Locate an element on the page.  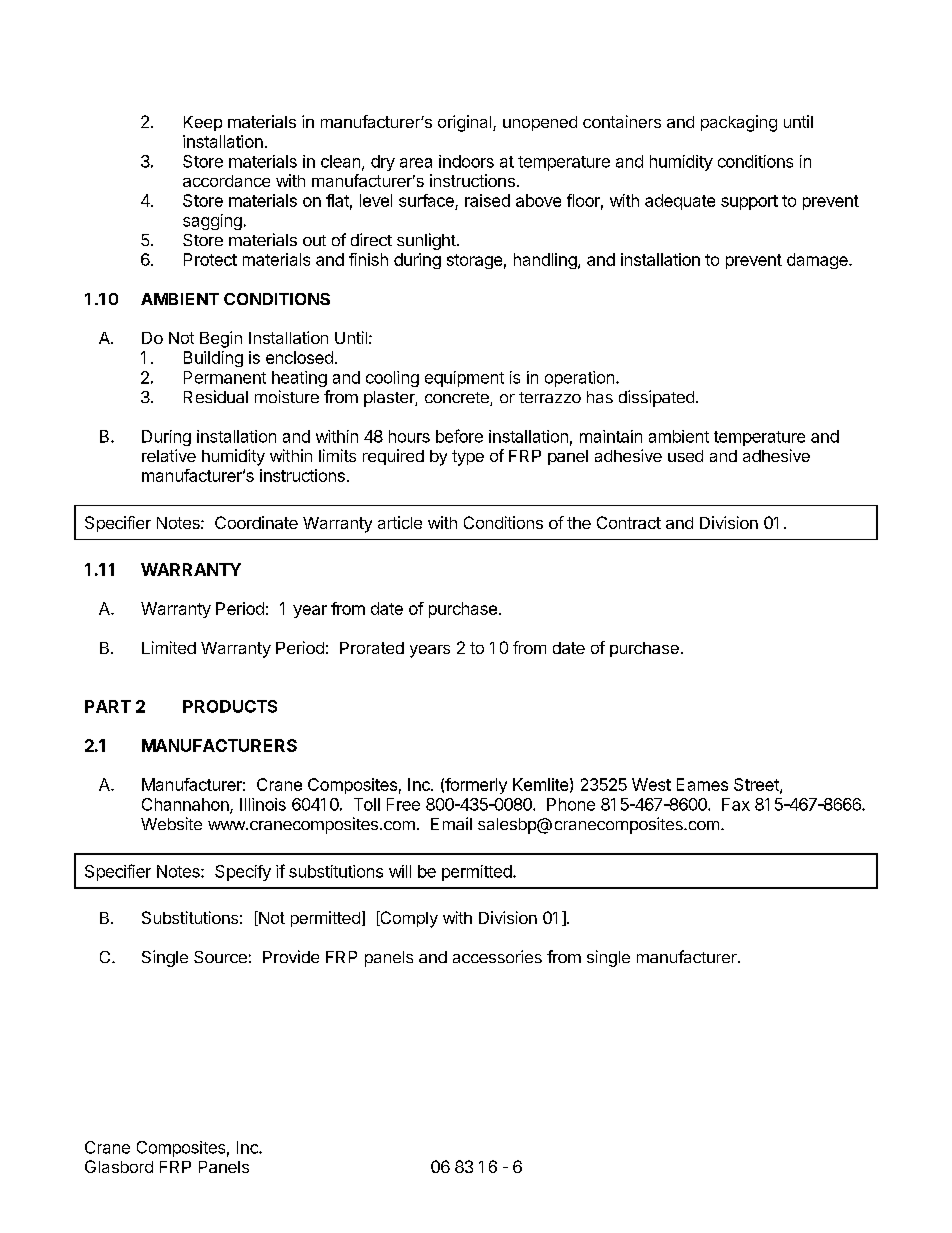
Fax is located at coordinates (736, 804).
